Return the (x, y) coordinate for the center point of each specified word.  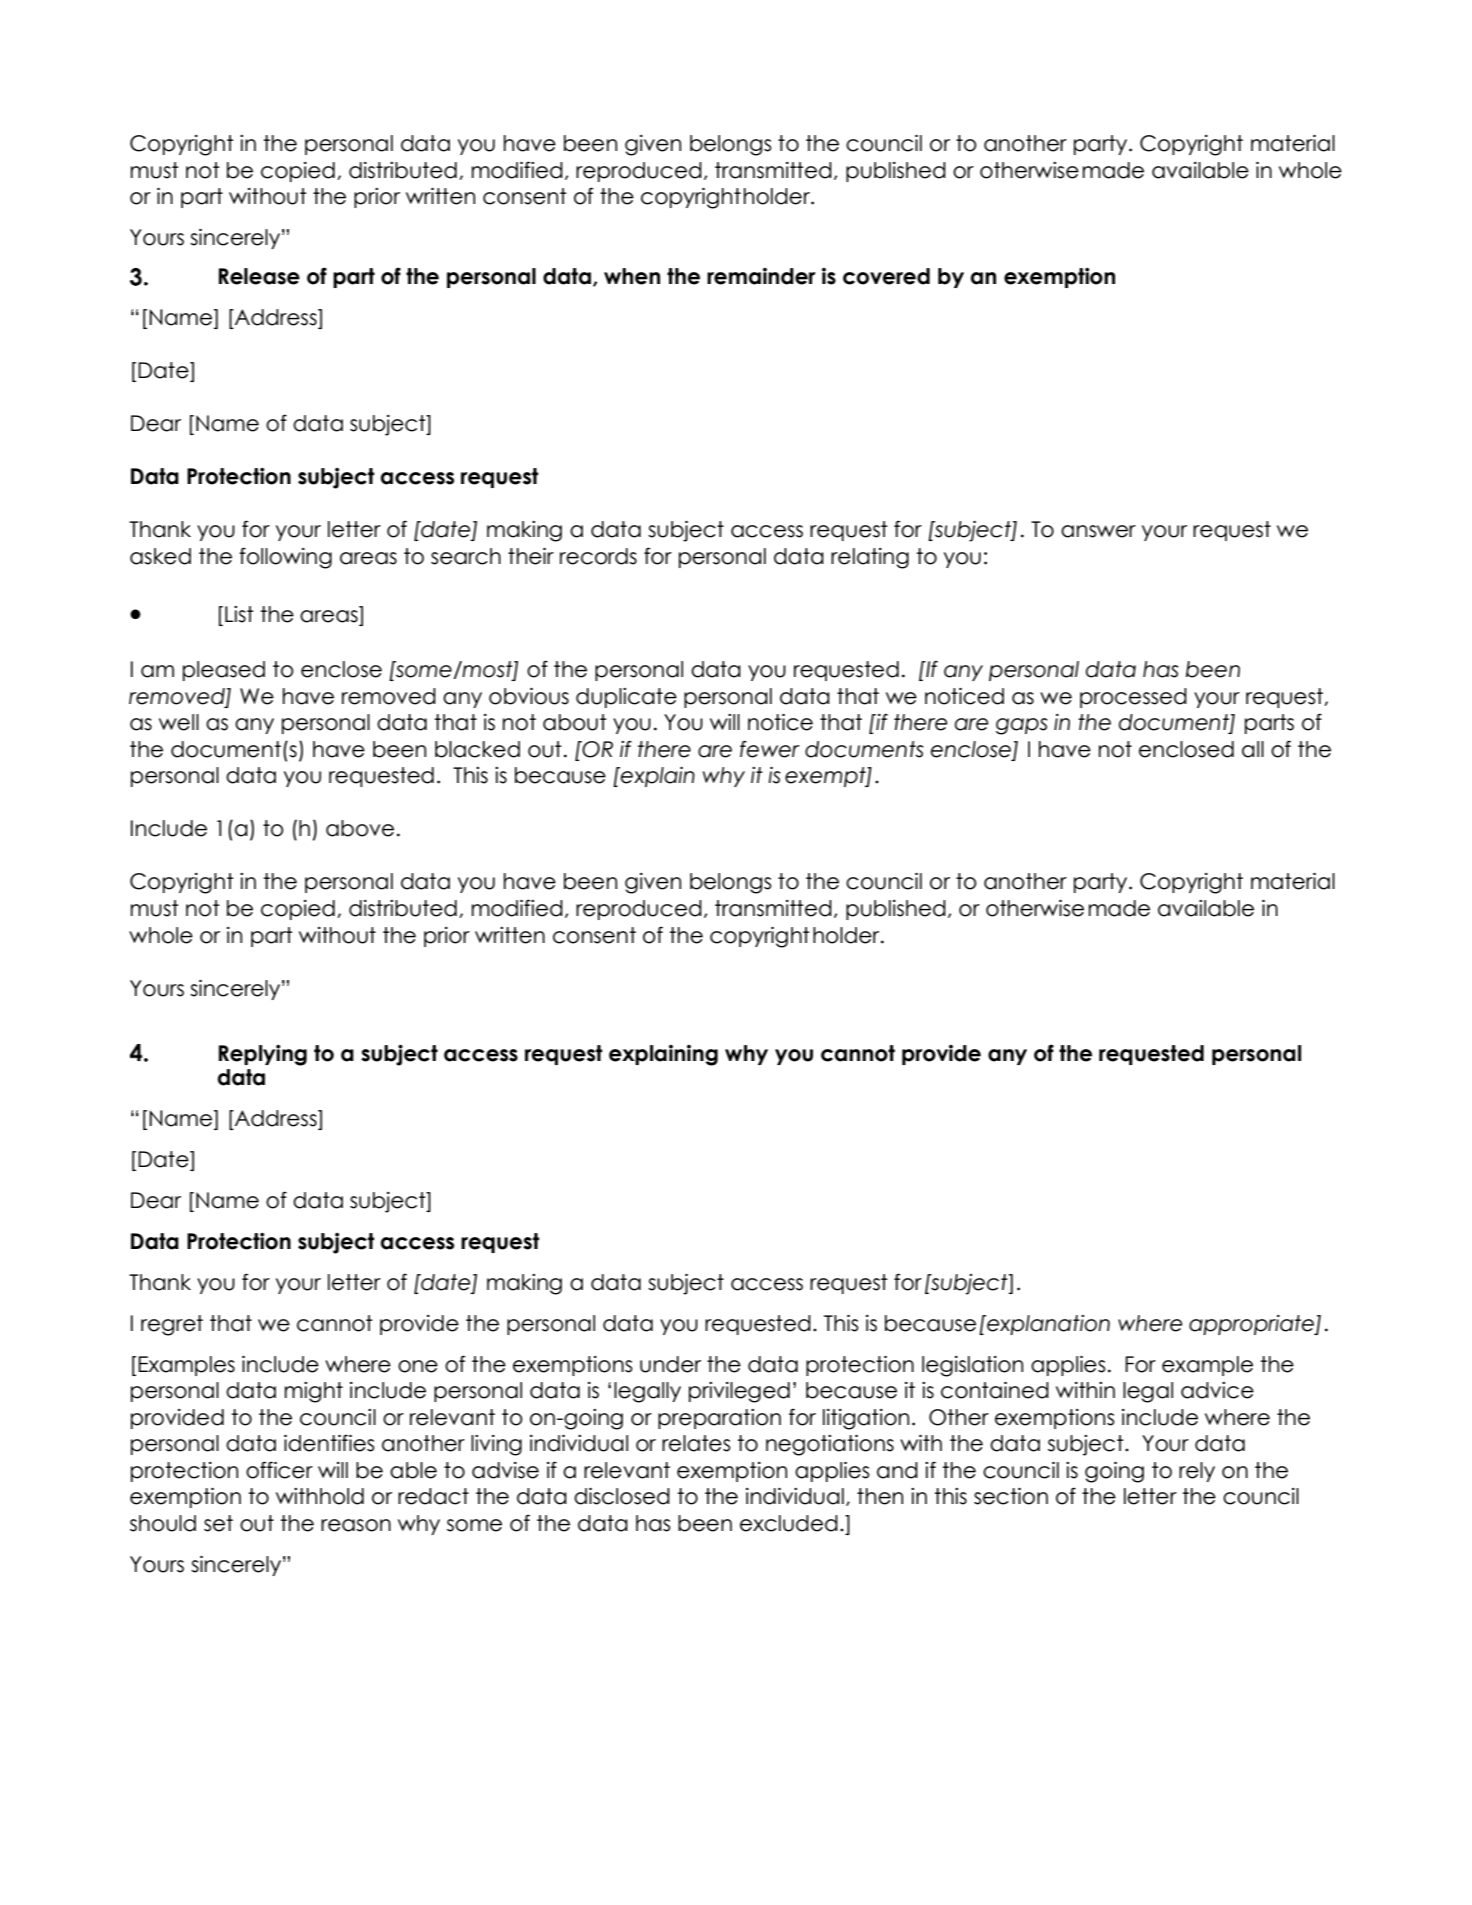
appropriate (1252, 1325)
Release (259, 276)
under (670, 1364)
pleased (224, 671)
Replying (263, 1055)
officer (279, 1470)
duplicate (626, 698)
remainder (761, 276)
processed (1133, 698)
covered (886, 276)
